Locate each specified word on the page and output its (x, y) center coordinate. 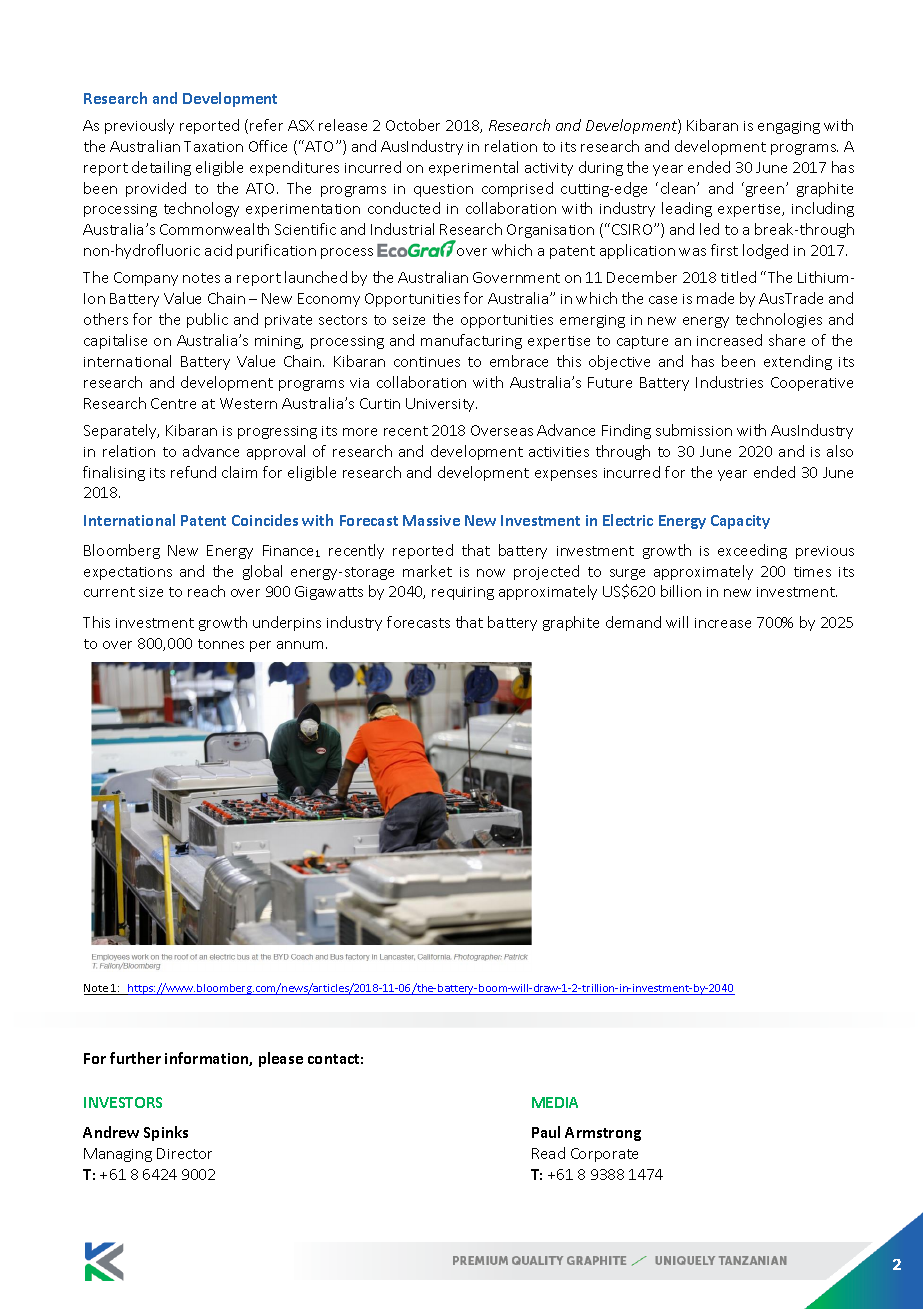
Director (184, 1153)
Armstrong (603, 1134)
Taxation (213, 146)
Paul (546, 1132)
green (766, 191)
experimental (473, 168)
